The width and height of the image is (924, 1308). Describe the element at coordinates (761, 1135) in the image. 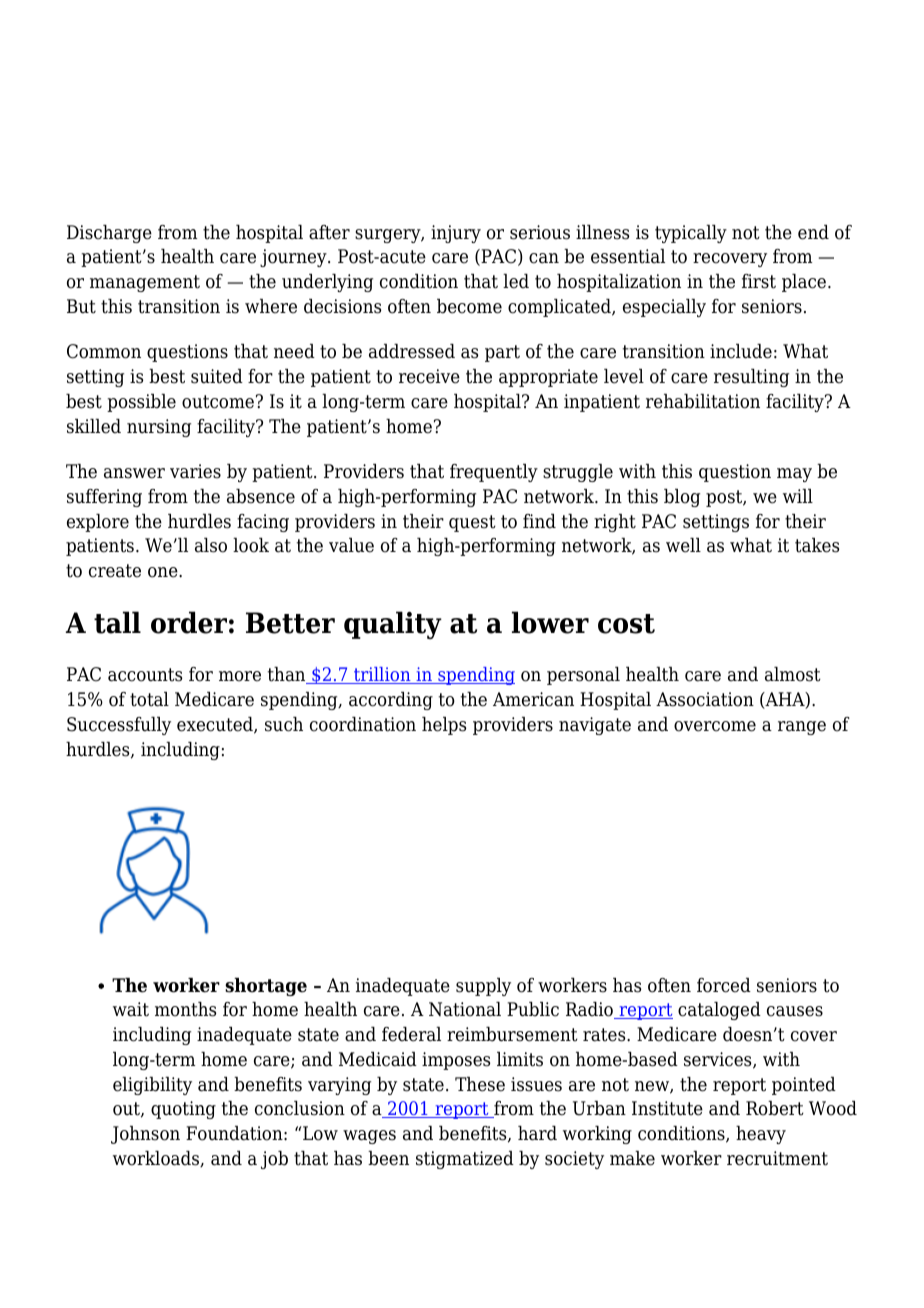

I see `heavy` at that location.
